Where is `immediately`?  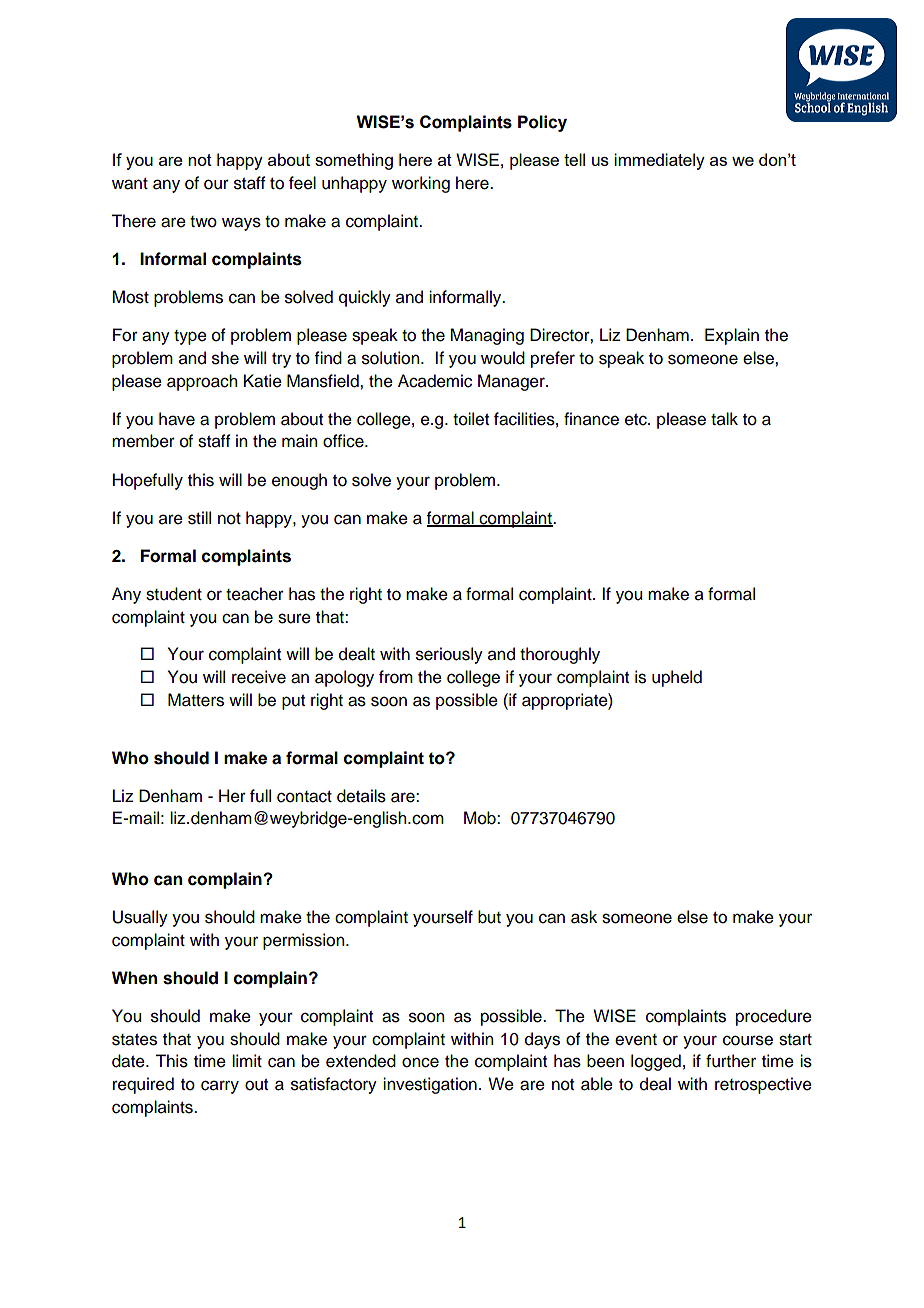
immediately is located at coordinates (659, 161).
